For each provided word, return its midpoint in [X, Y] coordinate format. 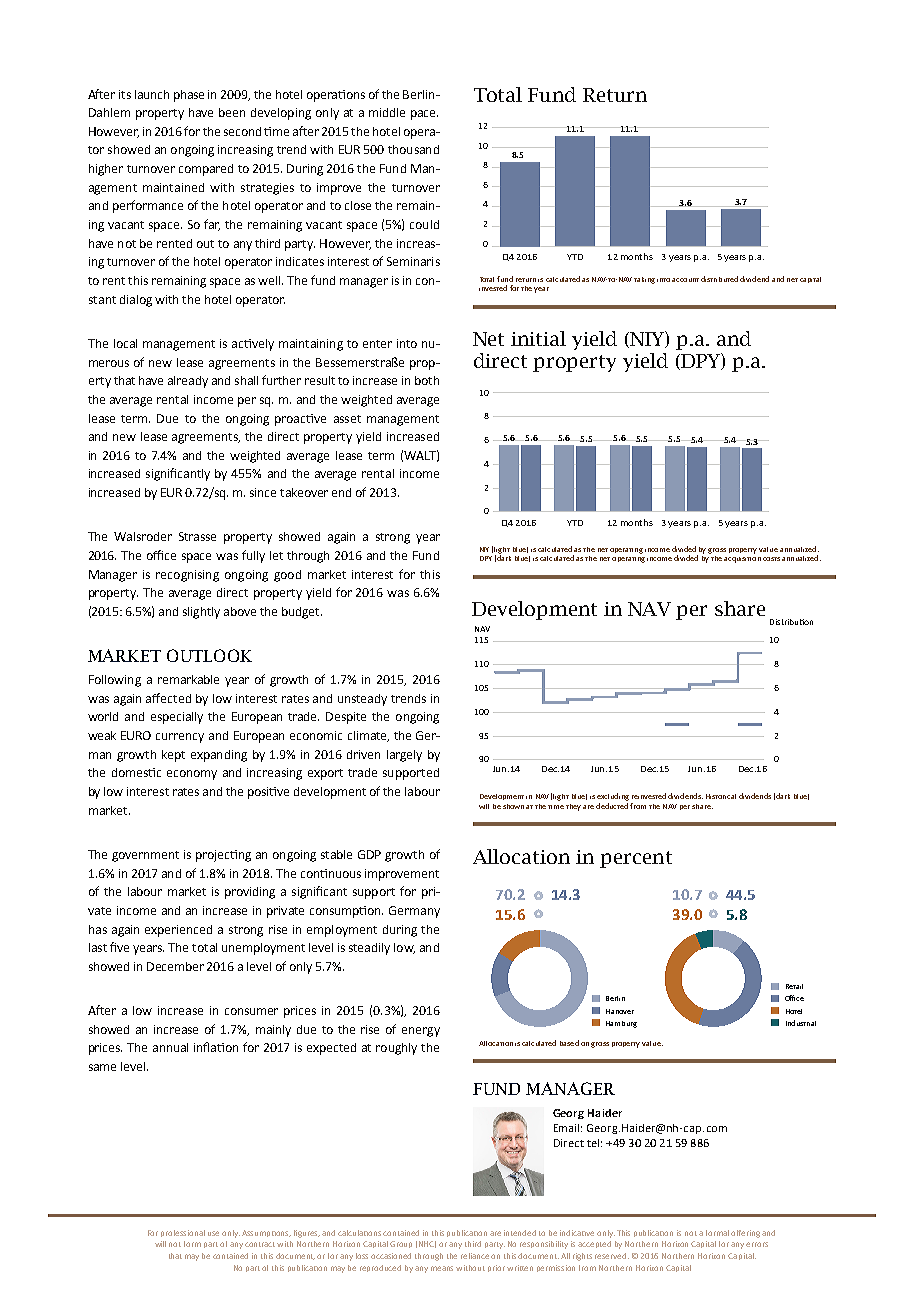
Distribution [791, 622]
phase [189, 96]
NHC [427, 1244]
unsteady [362, 700]
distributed [719, 279]
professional [183, 1233]
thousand [413, 149]
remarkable [188, 679]
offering [745, 1234]
